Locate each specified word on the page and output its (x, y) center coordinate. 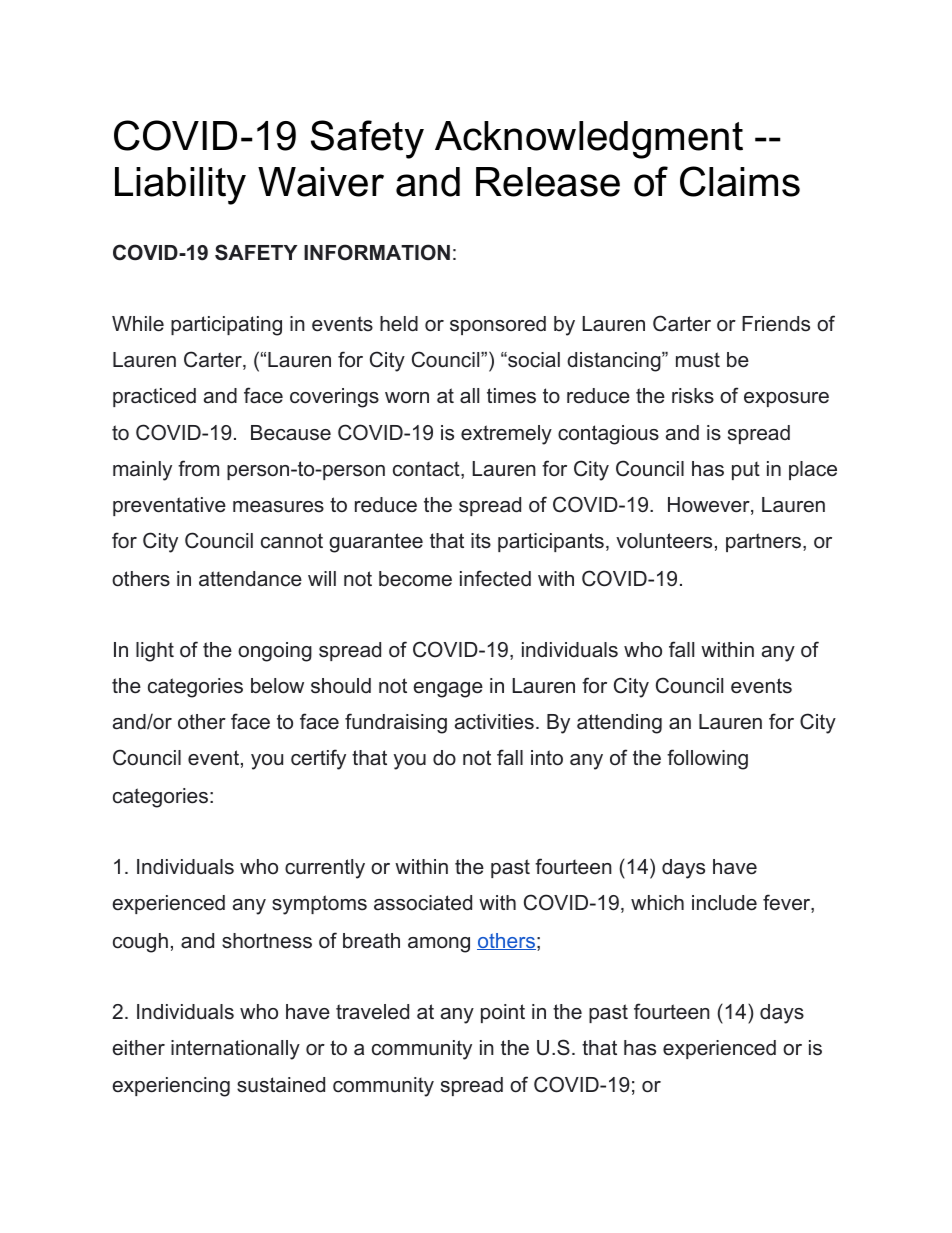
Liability (180, 186)
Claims (740, 181)
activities (494, 722)
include (724, 903)
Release (548, 182)
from (198, 468)
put (746, 470)
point (503, 1013)
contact (427, 470)
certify (318, 759)
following (707, 759)
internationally (235, 1050)
